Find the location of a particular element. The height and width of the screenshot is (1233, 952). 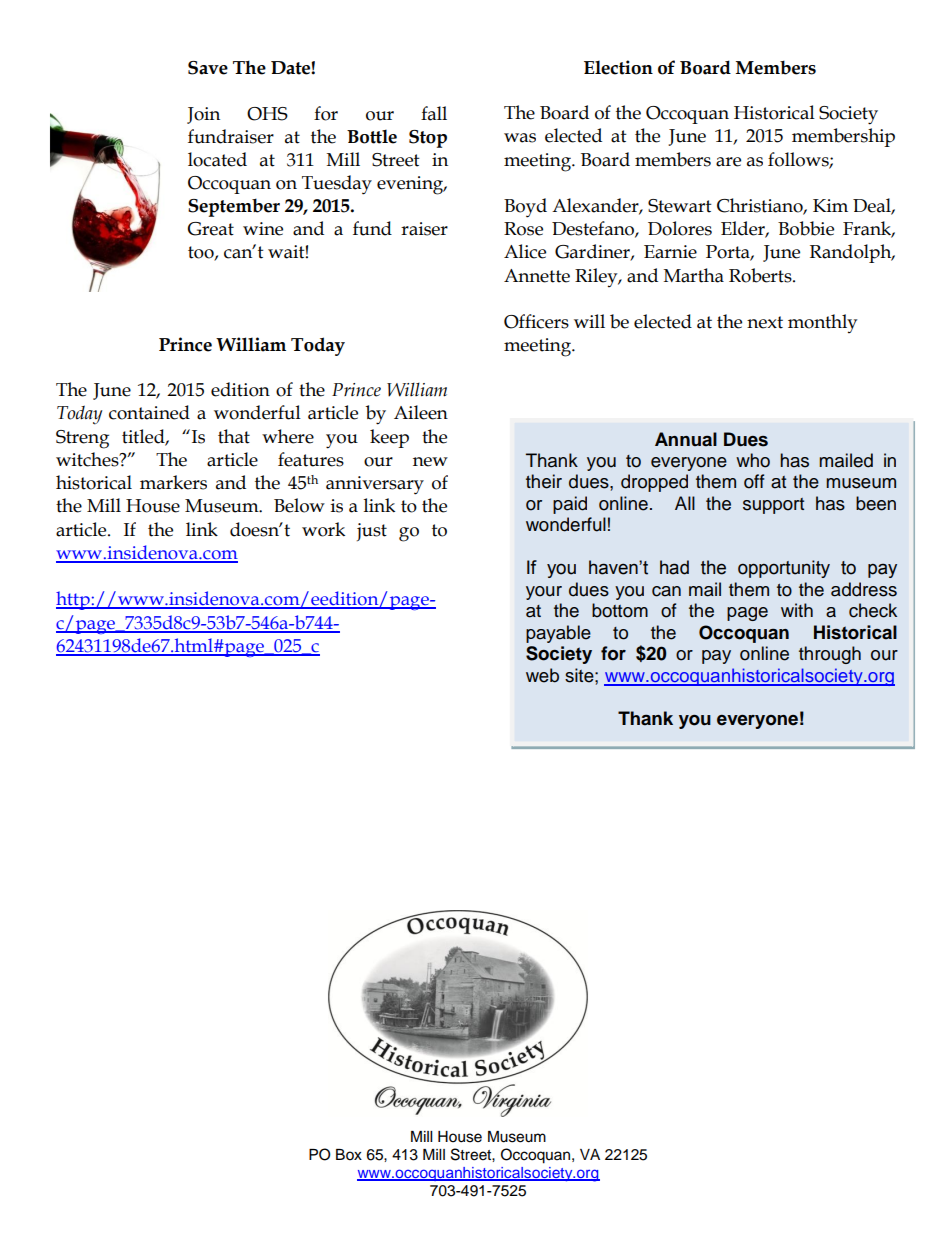

are is located at coordinates (728, 162).
